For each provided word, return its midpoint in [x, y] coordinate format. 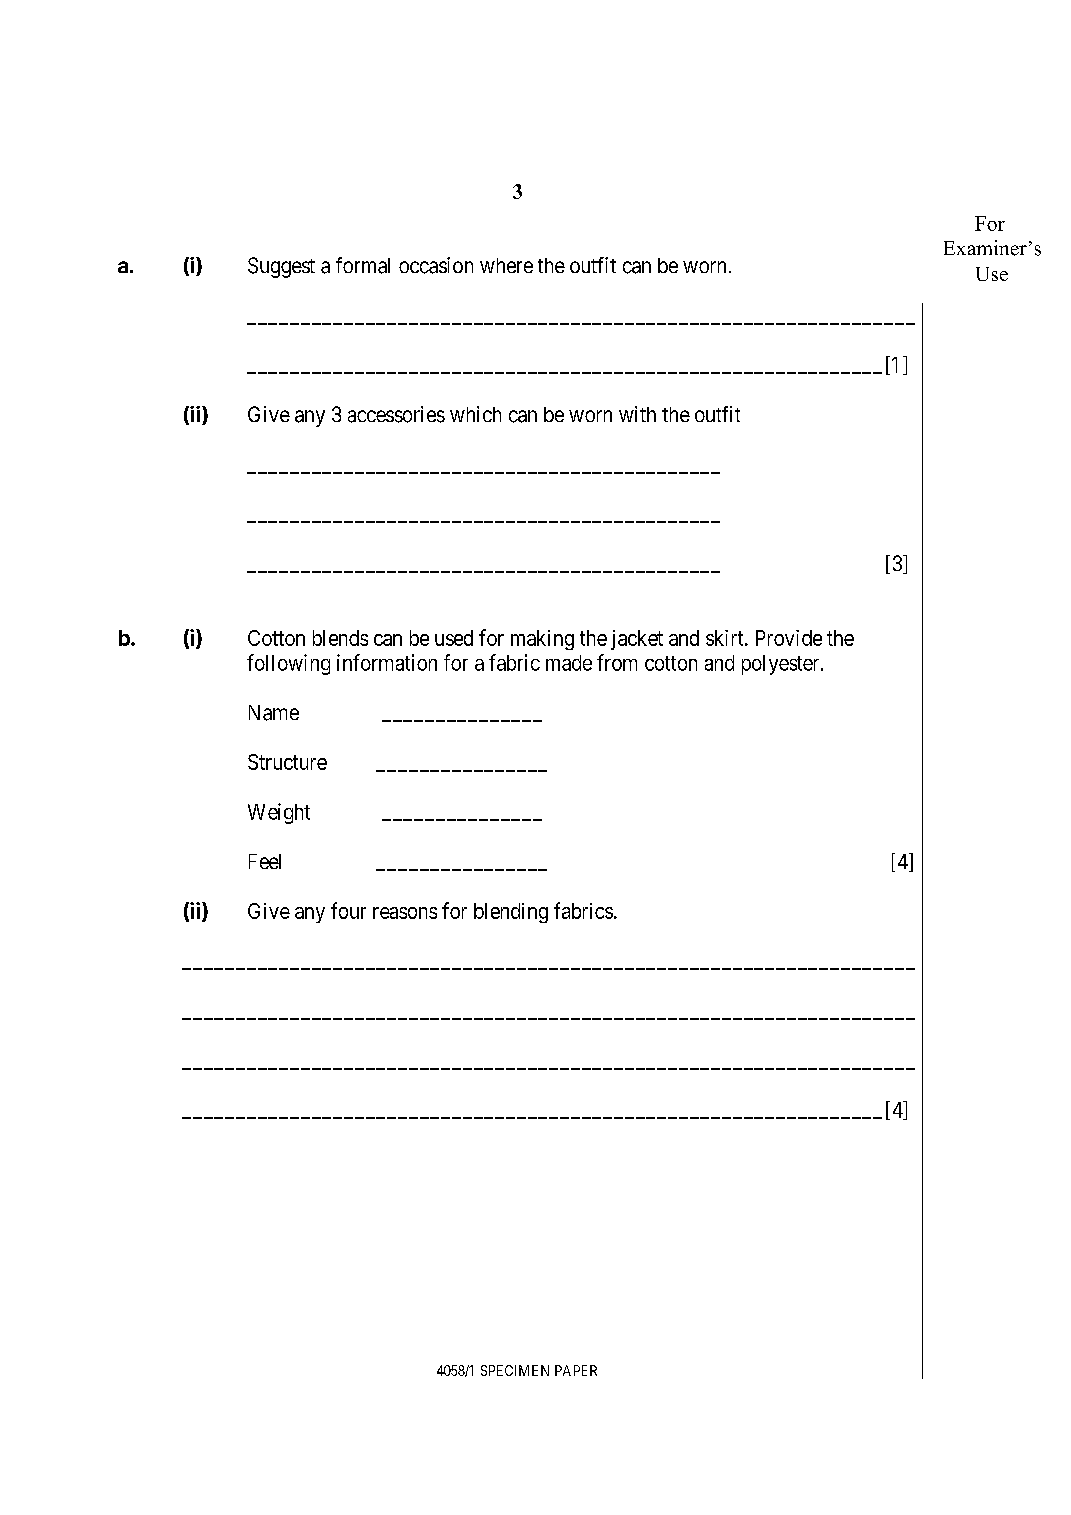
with [637, 414]
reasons [405, 913]
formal [363, 265]
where [506, 265]
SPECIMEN [515, 1370]
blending [511, 913]
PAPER [576, 1370]
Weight [279, 813]
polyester [782, 665]
